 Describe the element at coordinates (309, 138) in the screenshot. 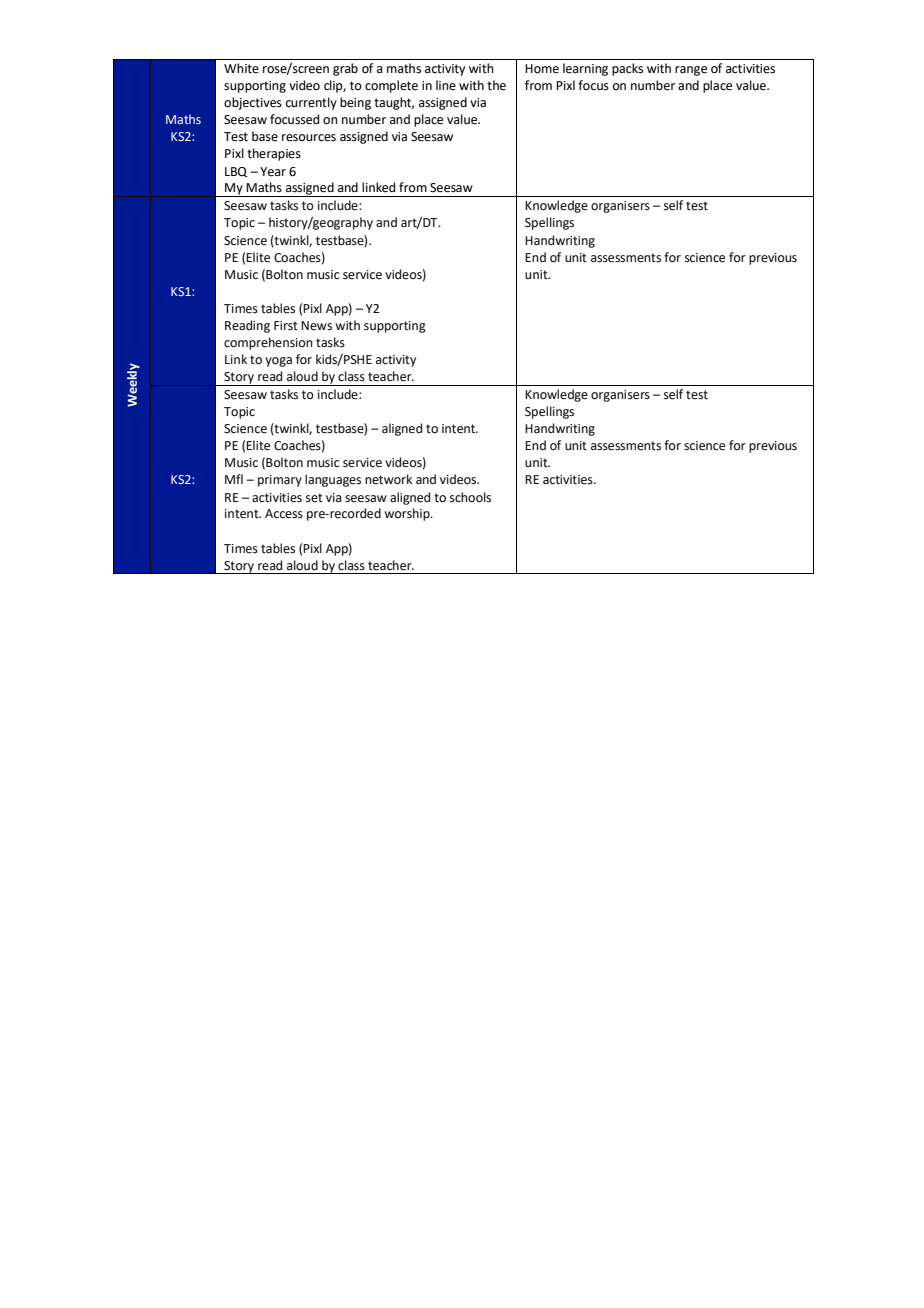

I see `resources` at that location.
